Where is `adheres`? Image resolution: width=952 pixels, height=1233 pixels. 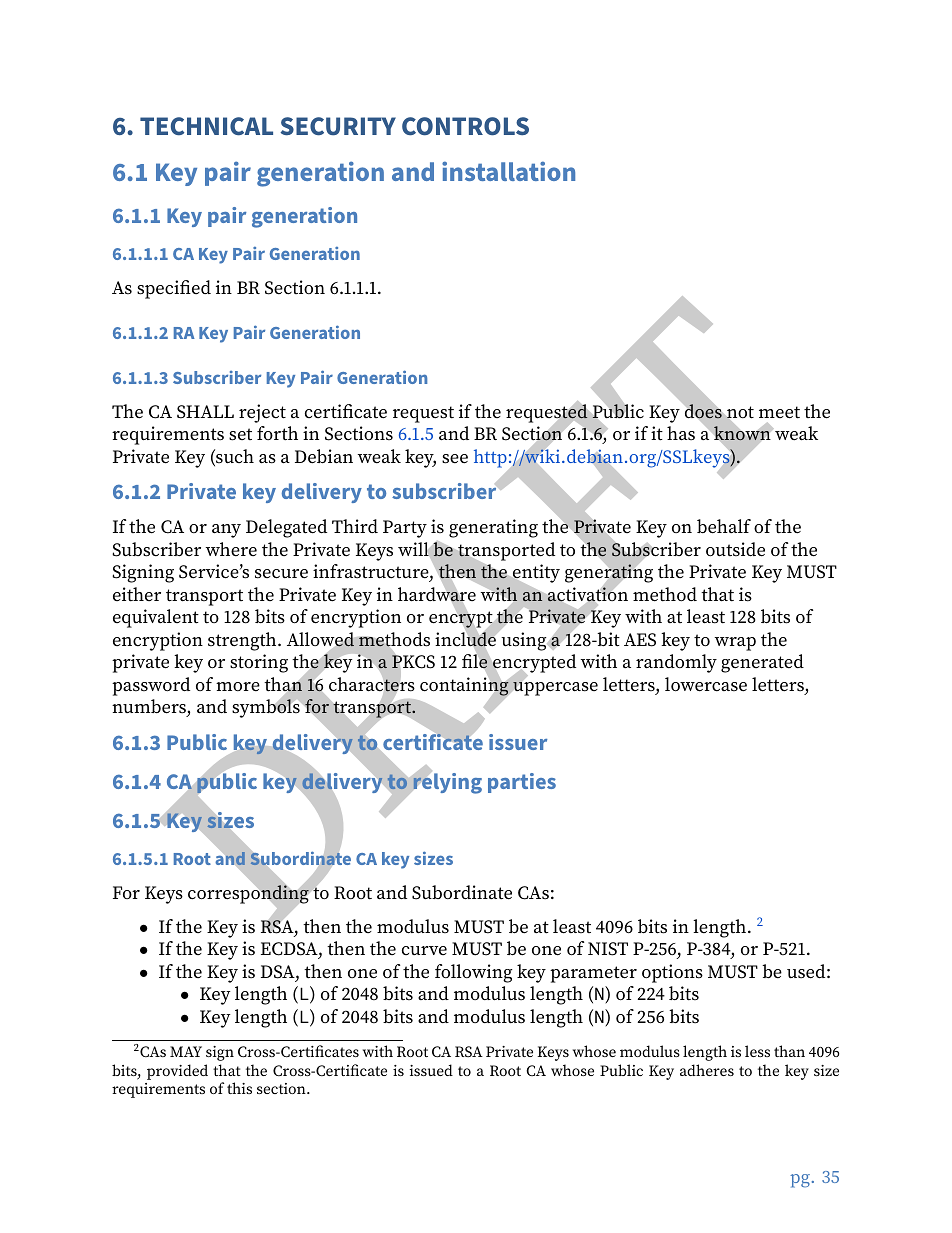
adheres is located at coordinates (707, 1070).
